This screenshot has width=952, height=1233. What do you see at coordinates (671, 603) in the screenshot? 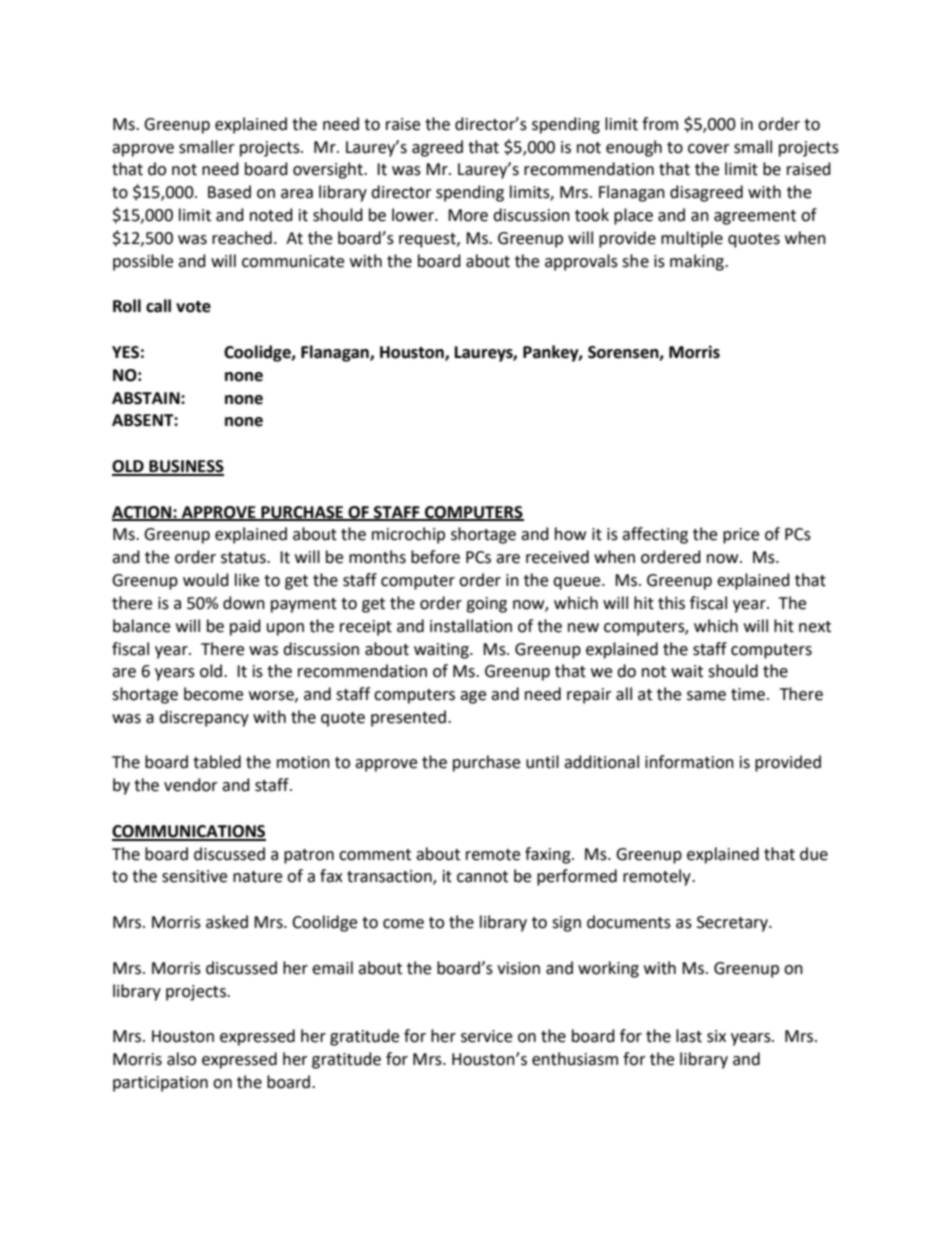
I see `this` at bounding box center [671, 603].
